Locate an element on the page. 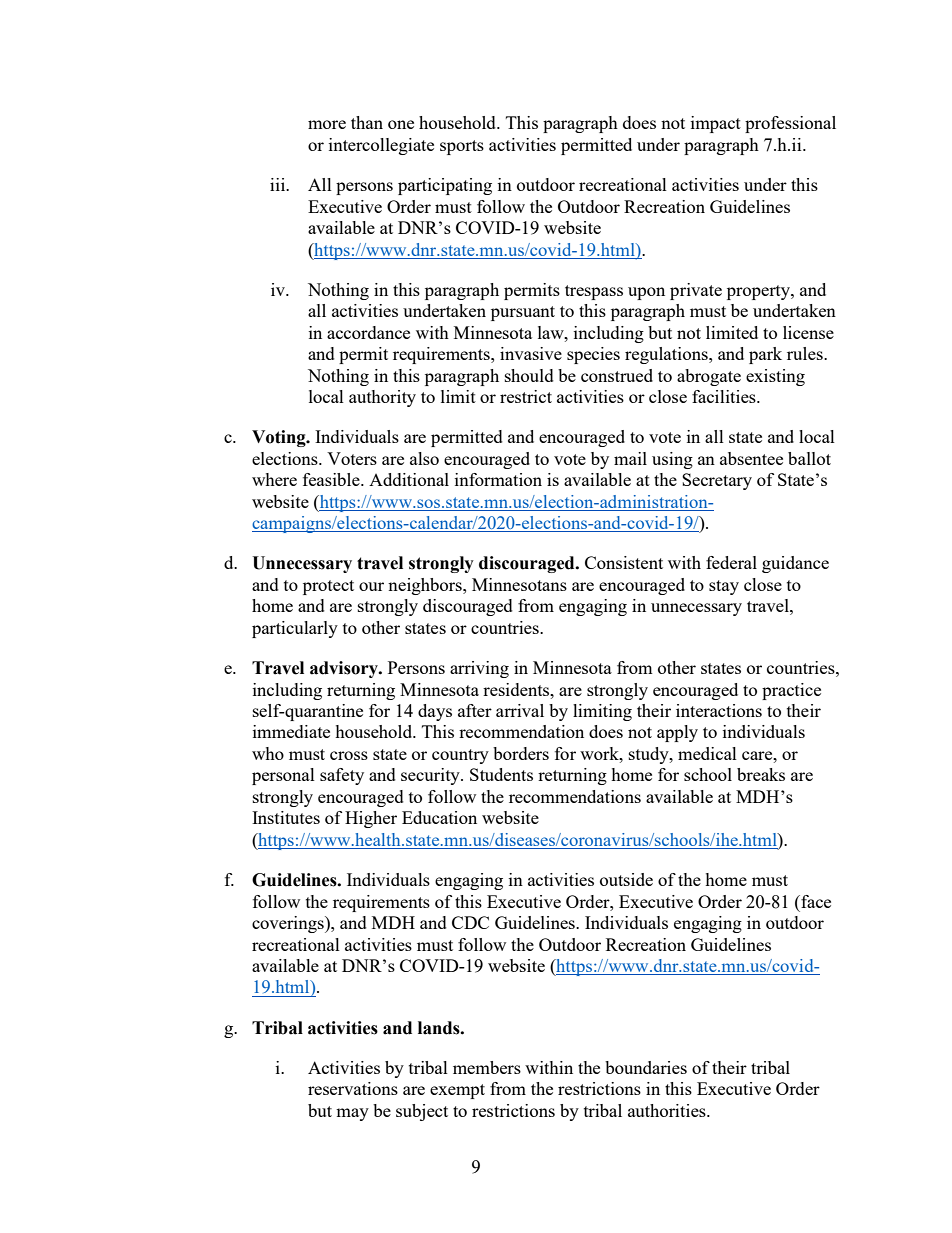 This image has width=952, height=1233. stay is located at coordinates (724, 587).
